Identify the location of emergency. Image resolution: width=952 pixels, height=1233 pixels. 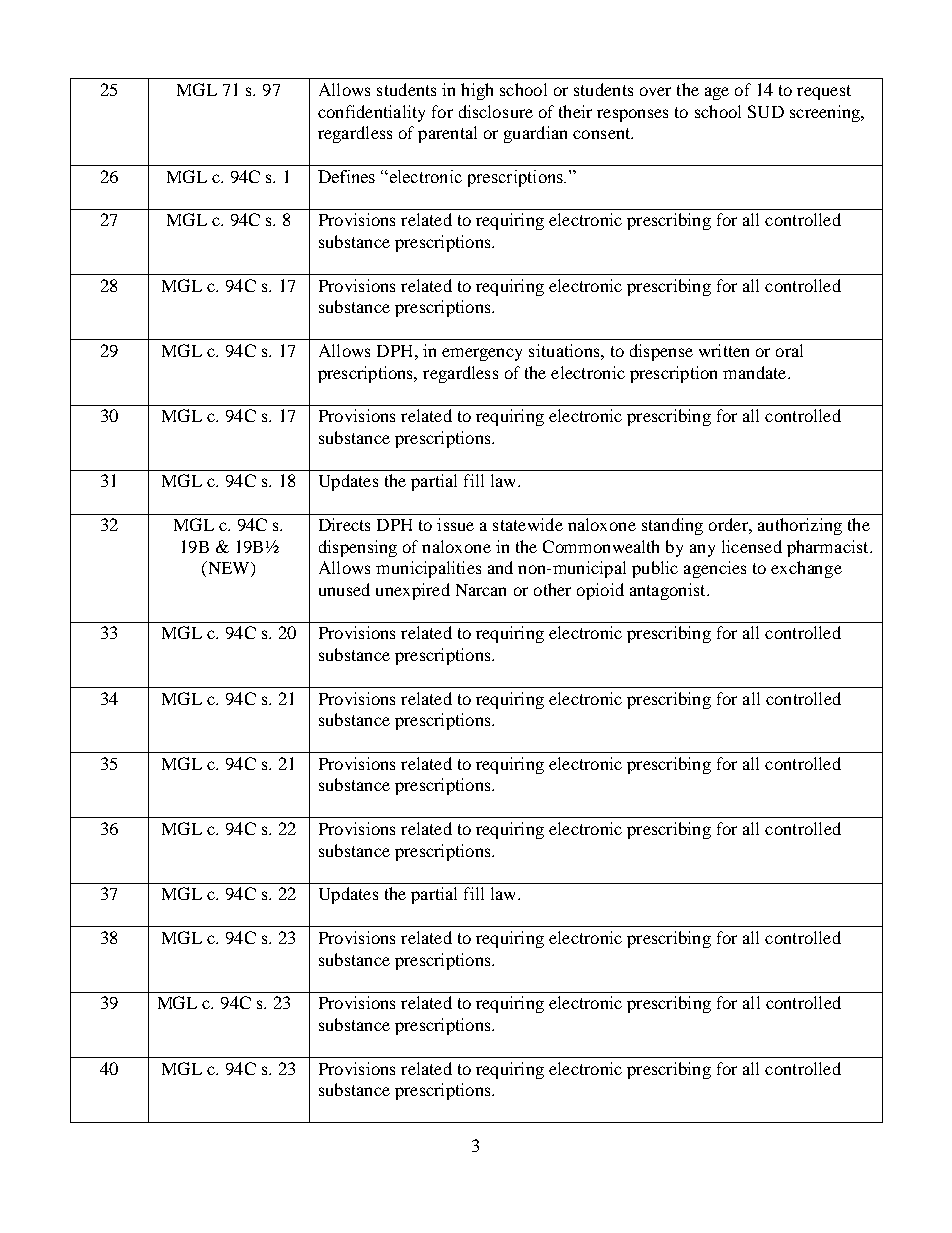
(482, 354).
